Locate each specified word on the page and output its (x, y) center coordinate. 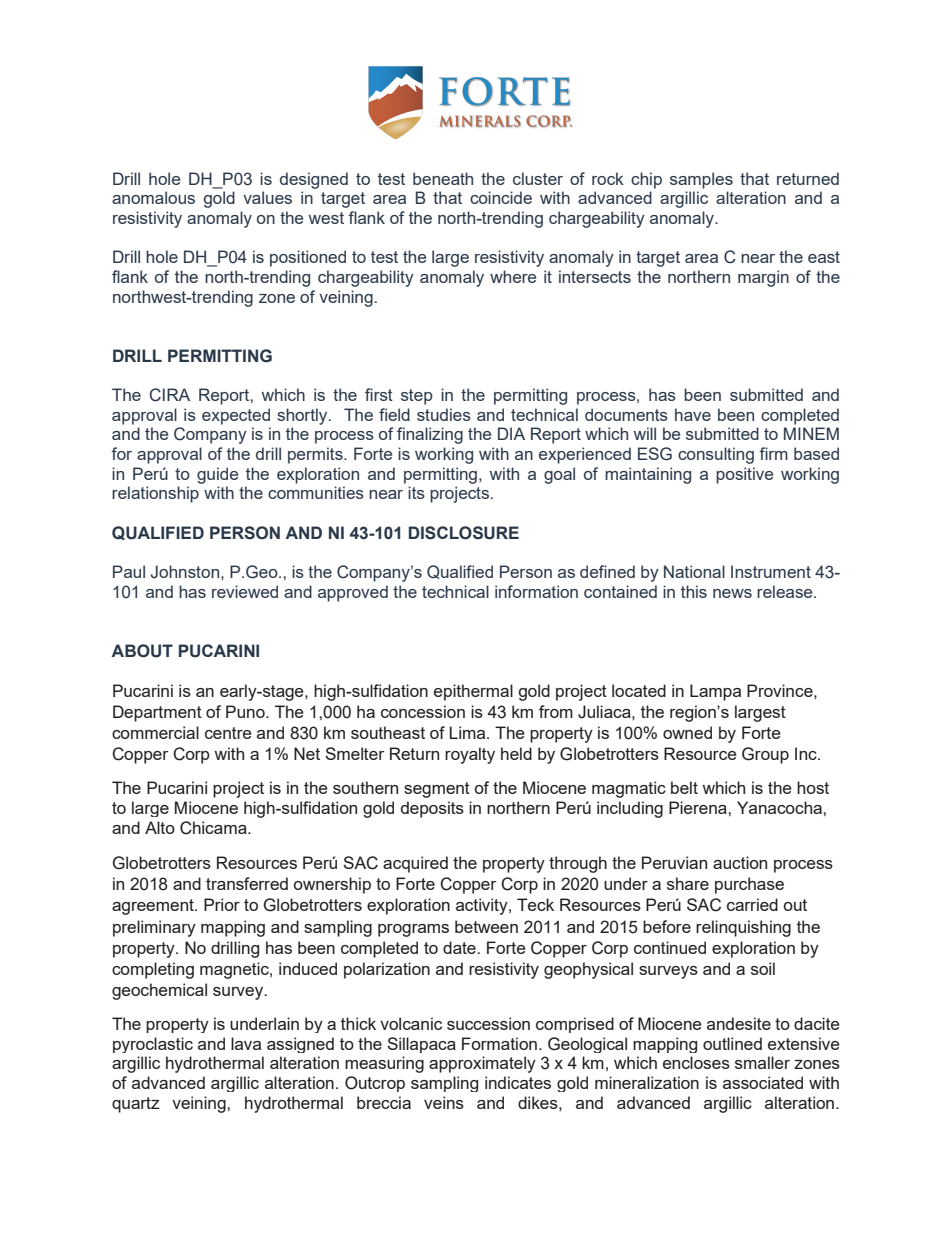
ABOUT (142, 651)
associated (763, 1082)
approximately (482, 1064)
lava (246, 1043)
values (267, 197)
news (732, 593)
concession (423, 711)
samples (701, 180)
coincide (501, 197)
